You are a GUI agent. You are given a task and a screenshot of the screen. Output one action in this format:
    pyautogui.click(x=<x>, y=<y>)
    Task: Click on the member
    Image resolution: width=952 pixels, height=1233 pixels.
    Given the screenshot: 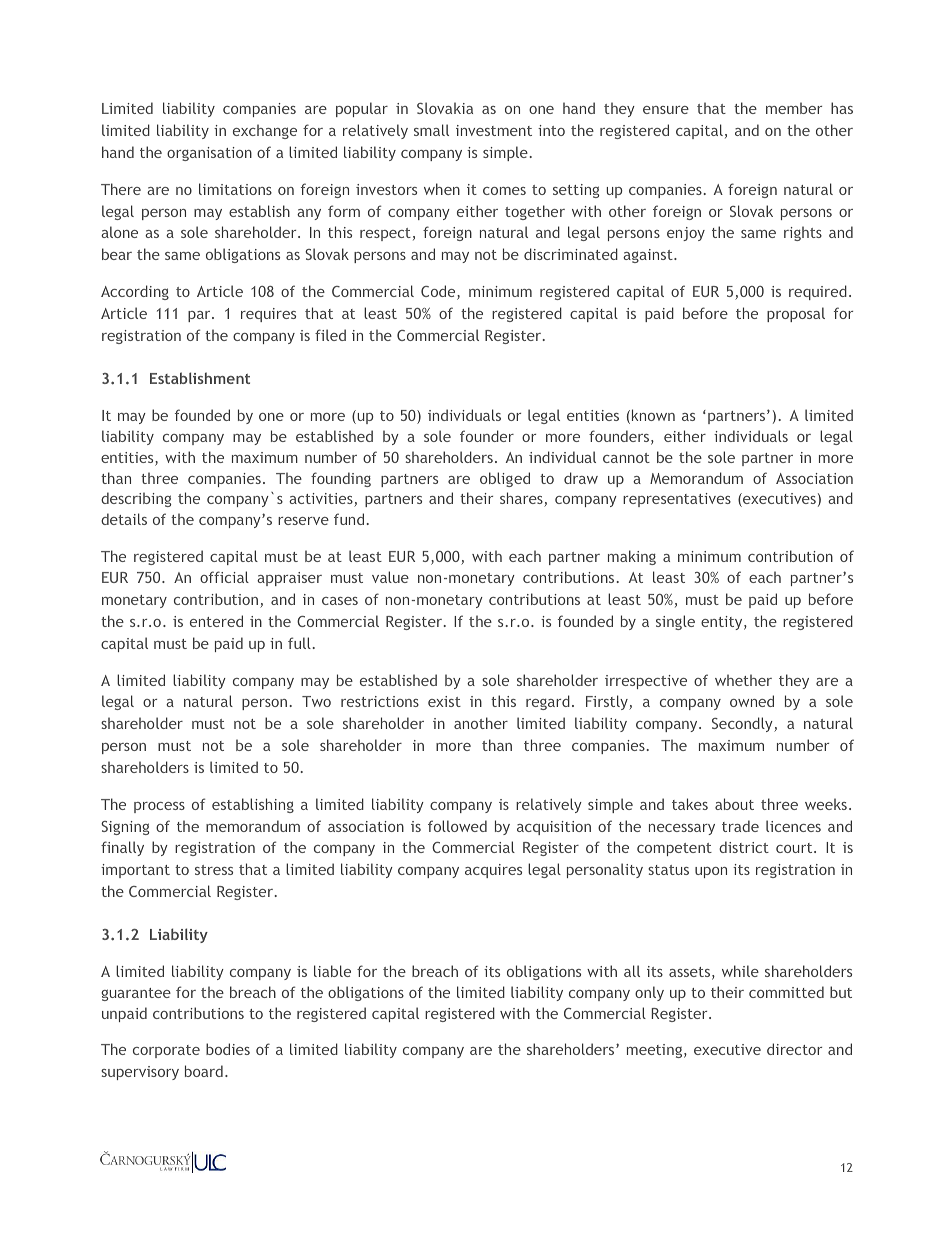 What is the action you would take?
    pyautogui.click(x=794, y=108)
